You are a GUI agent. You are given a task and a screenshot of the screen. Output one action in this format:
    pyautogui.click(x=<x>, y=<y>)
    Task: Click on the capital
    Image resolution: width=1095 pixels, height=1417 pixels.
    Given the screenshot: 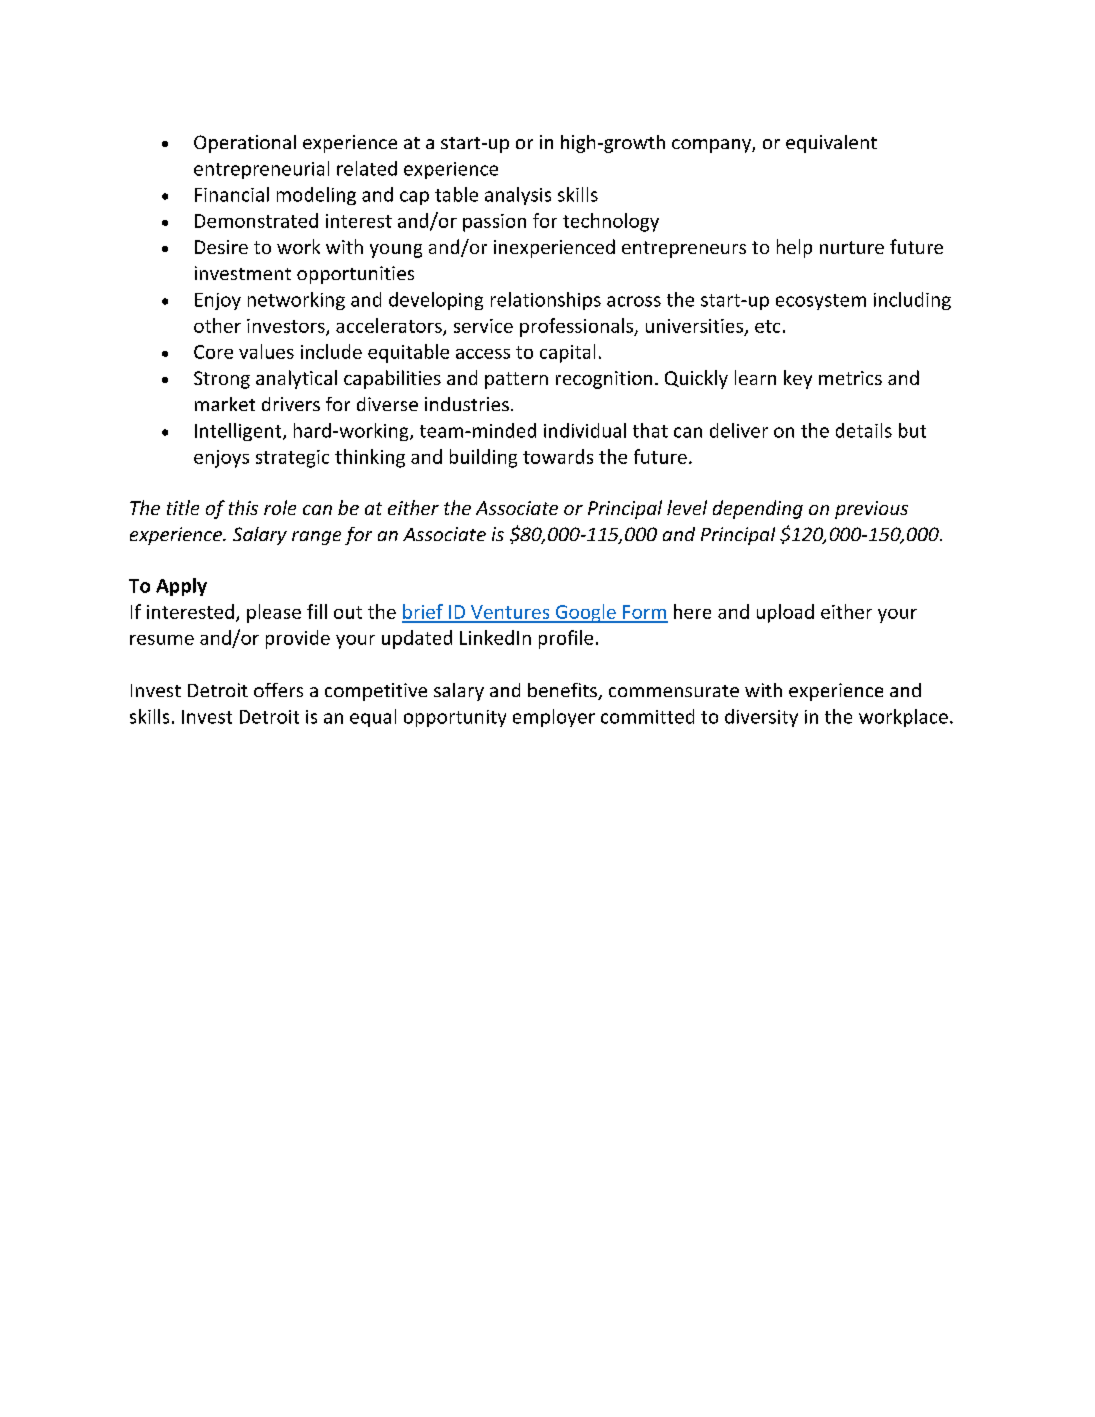 What is the action you would take?
    pyautogui.click(x=567, y=353)
